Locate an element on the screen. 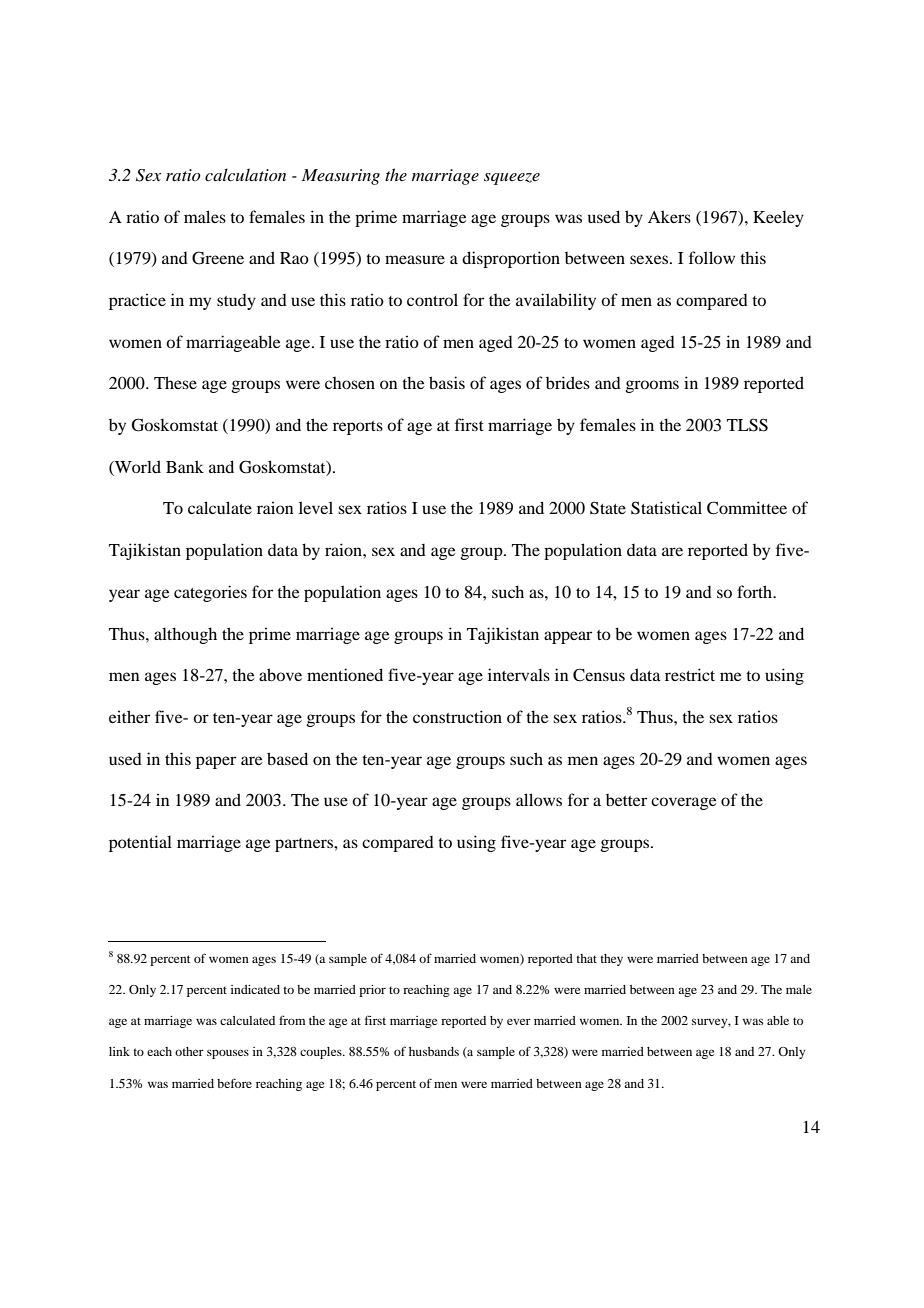 This screenshot has height=1308, width=924. other is located at coordinates (189, 1051).
